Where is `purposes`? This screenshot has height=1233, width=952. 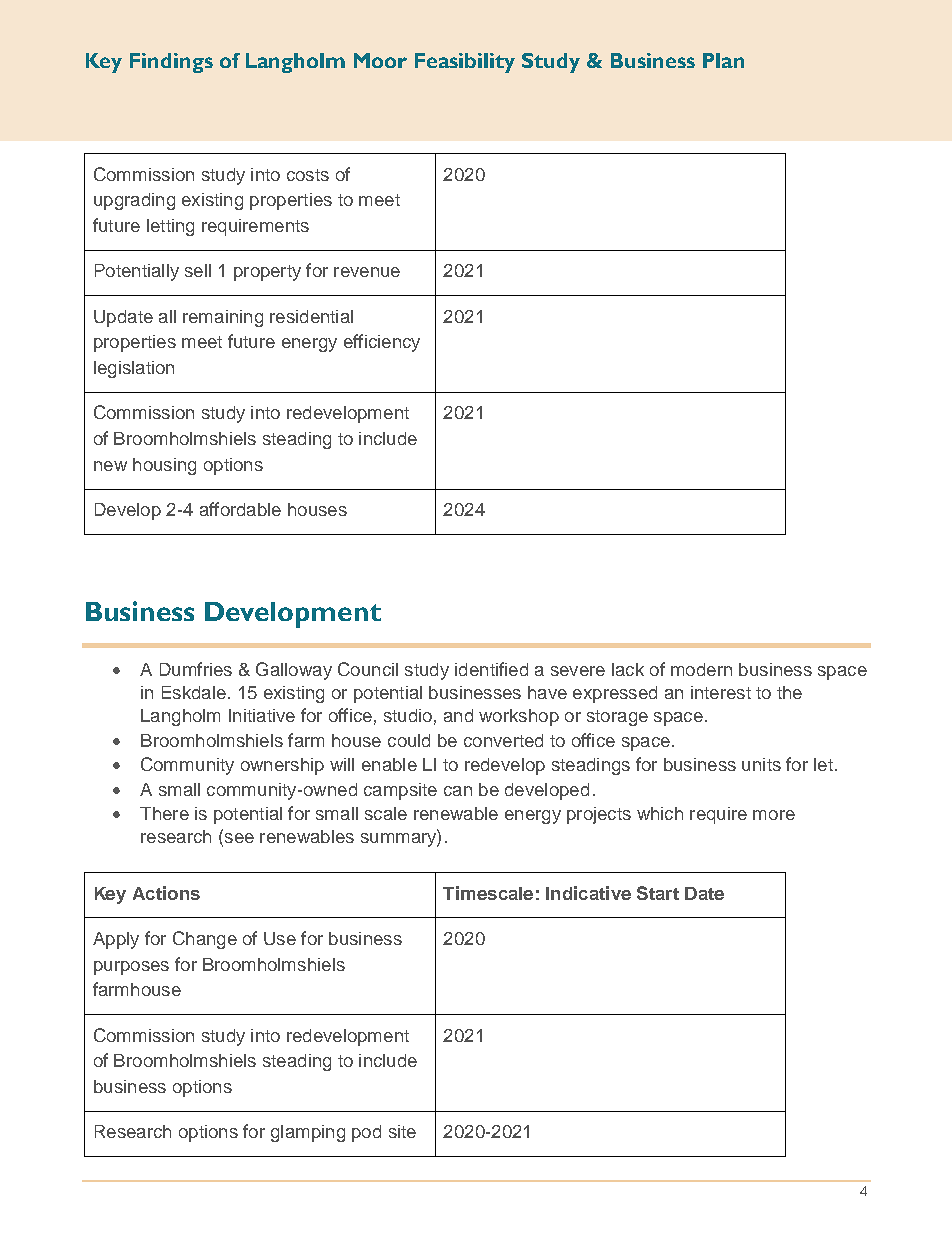
purposes is located at coordinates (131, 968).
